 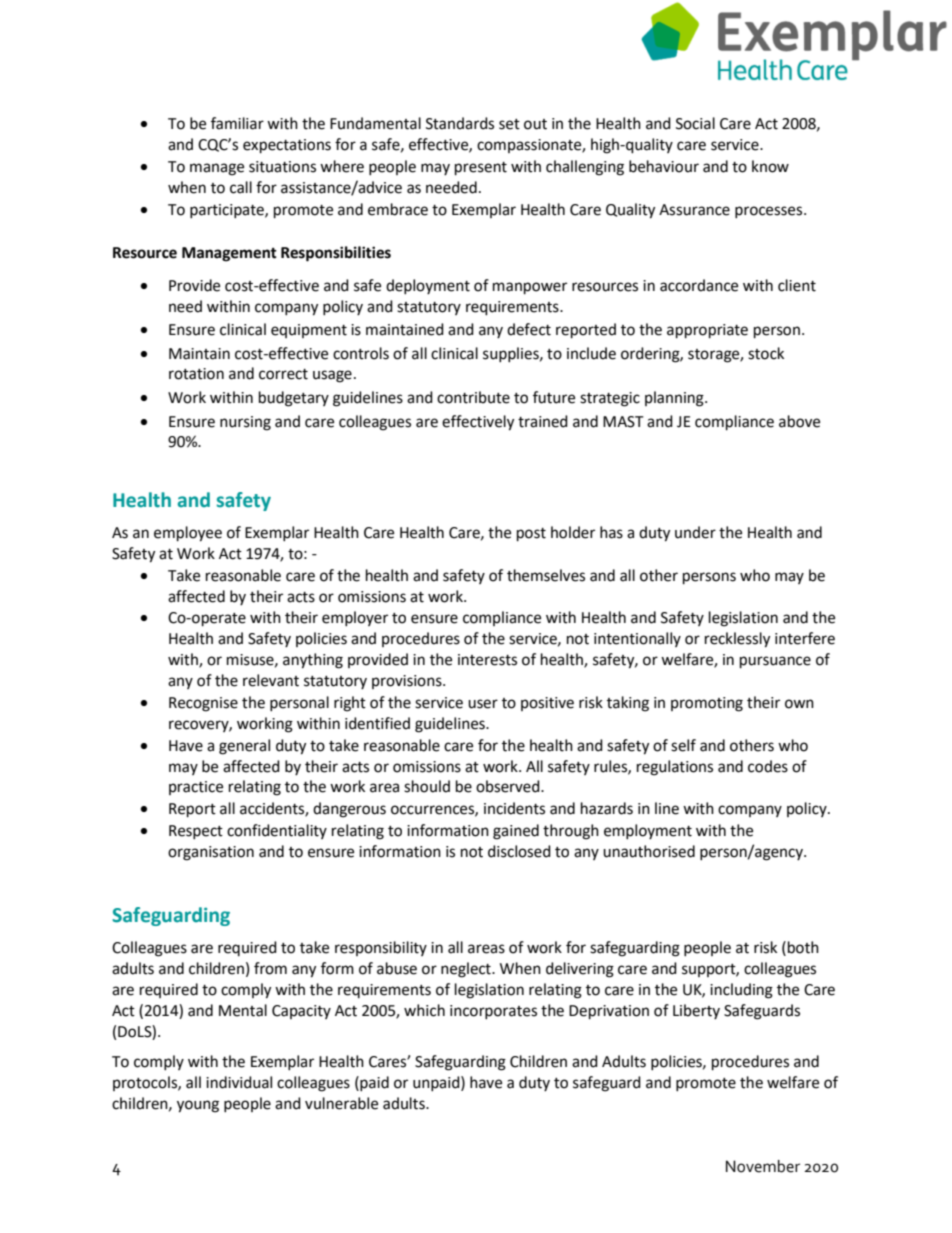 What do you see at coordinates (239, 1082) in the screenshot?
I see `individual` at bounding box center [239, 1082].
